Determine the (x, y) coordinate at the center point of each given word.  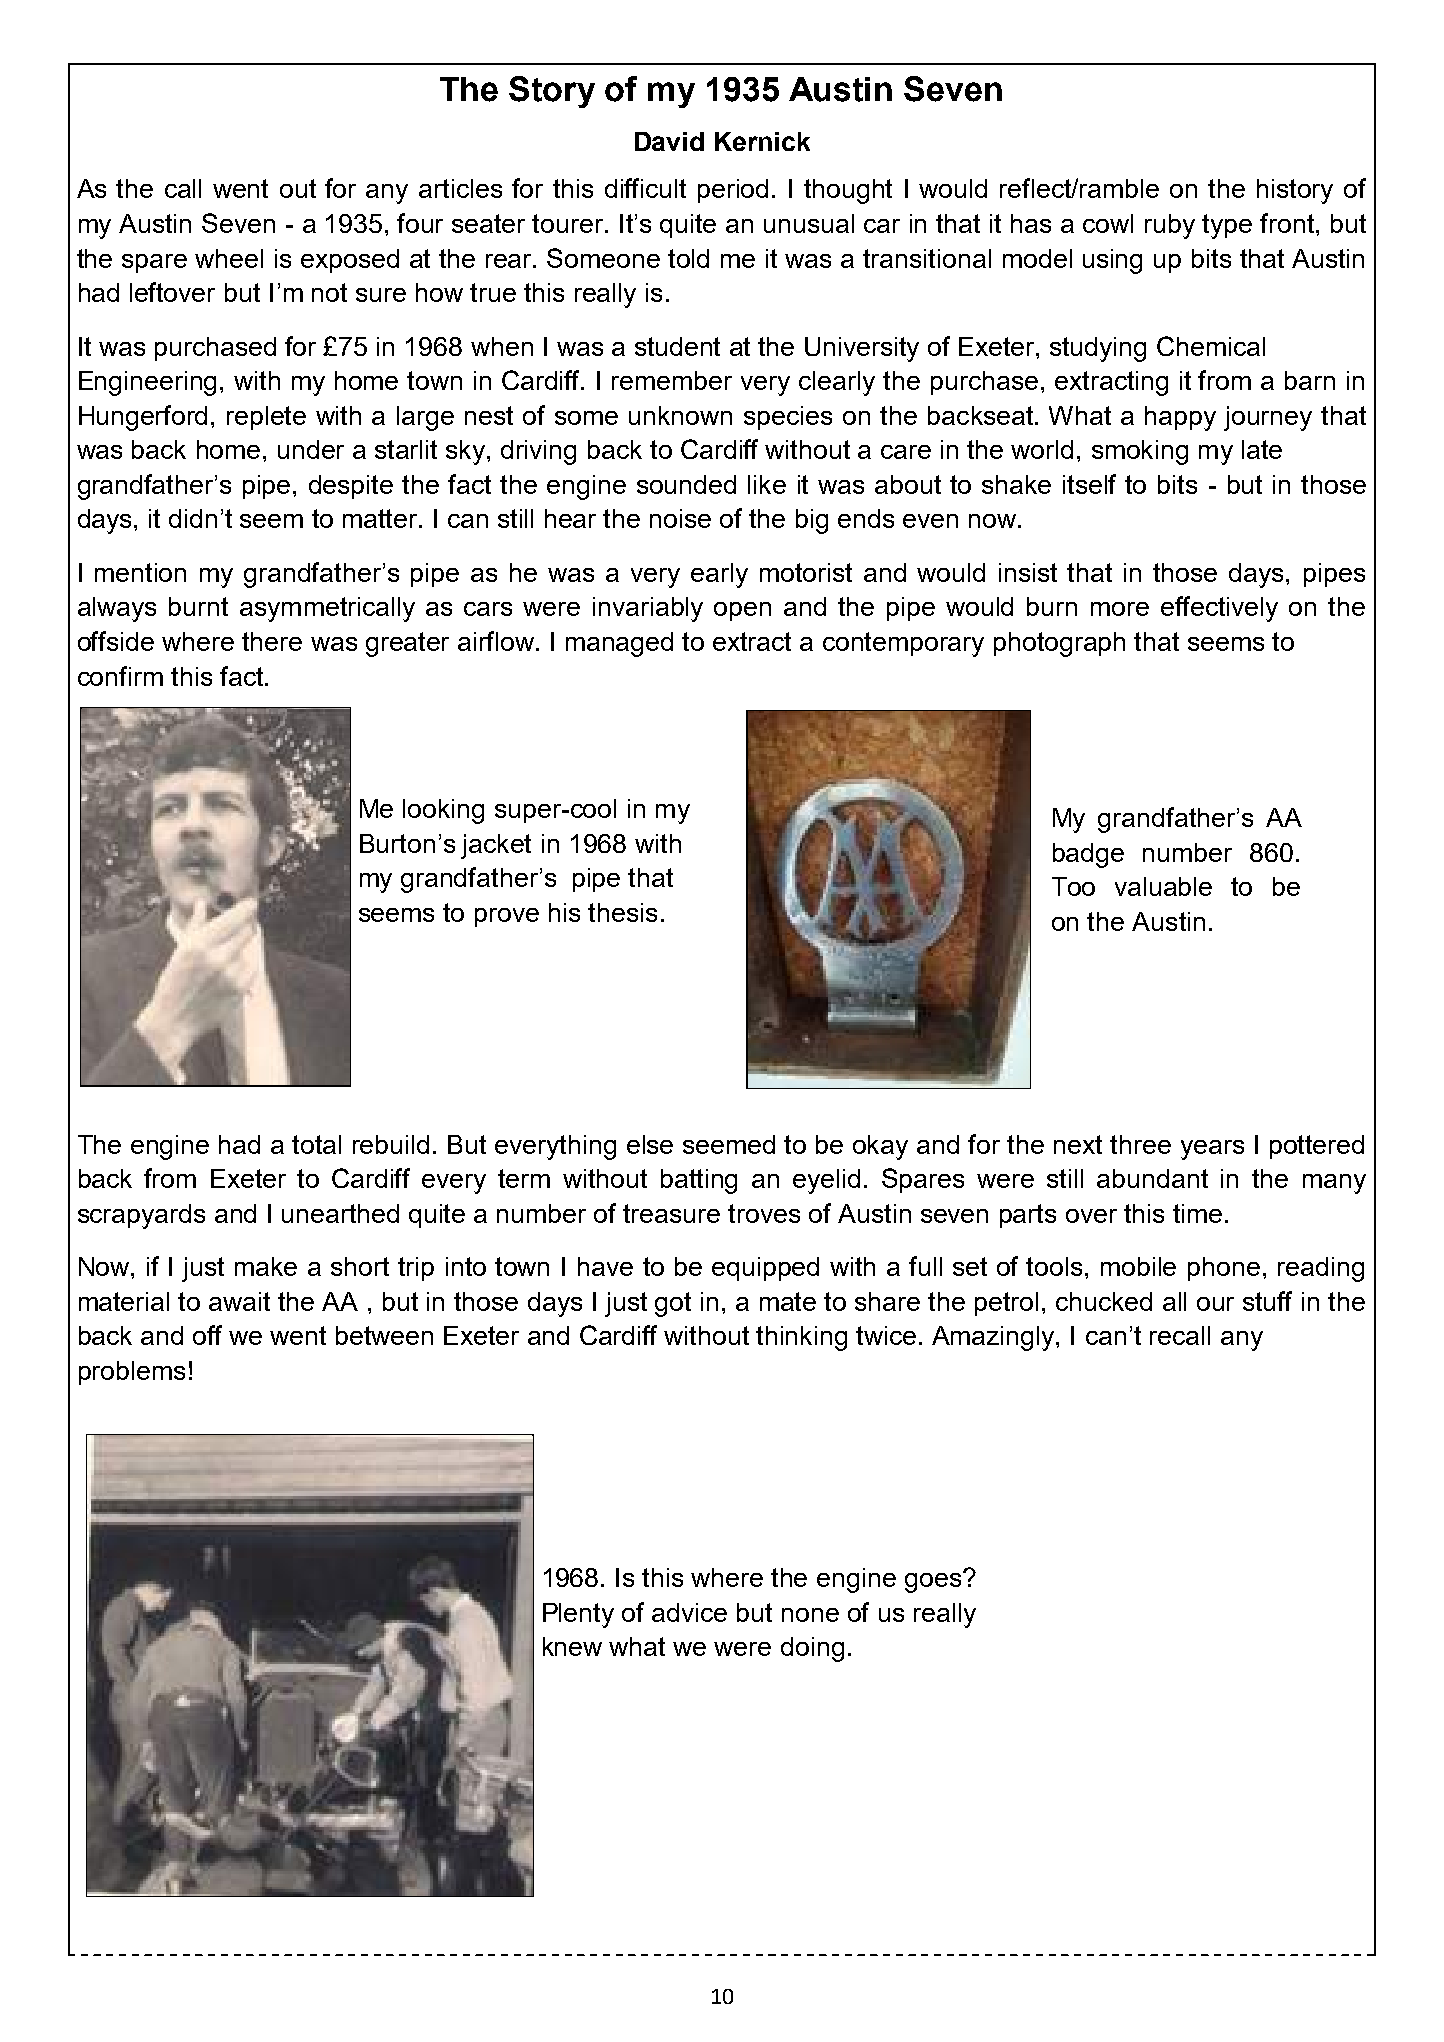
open (742, 611)
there (272, 641)
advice (689, 1612)
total (316, 1144)
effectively (1219, 609)
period (733, 191)
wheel (229, 258)
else (650, 1144)
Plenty (578, 1615)
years (1212, 1150)
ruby (1170, 226)
